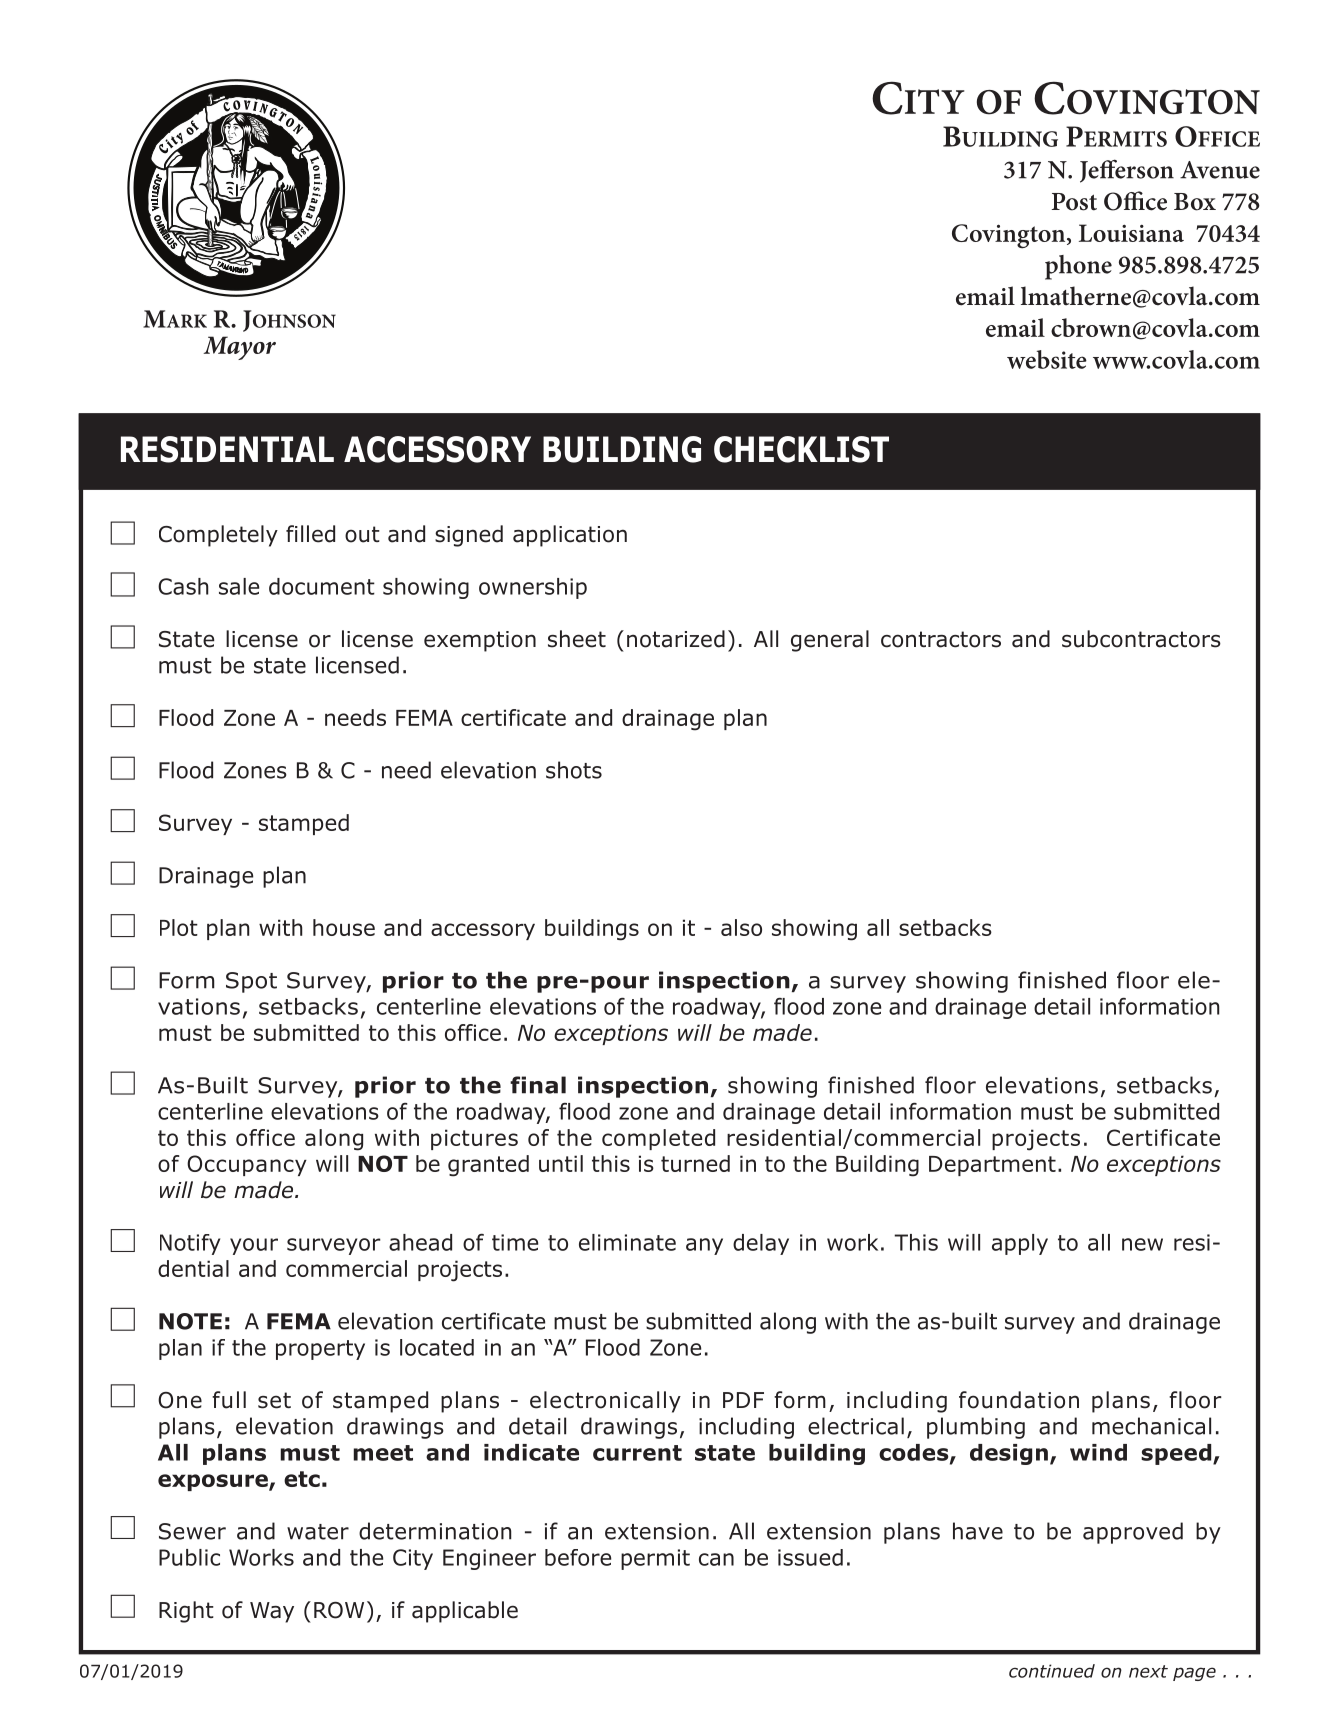  What do you see at coordinates (992, 1166) in the document?
I see `Department` at bounding box center [992, 1166].
